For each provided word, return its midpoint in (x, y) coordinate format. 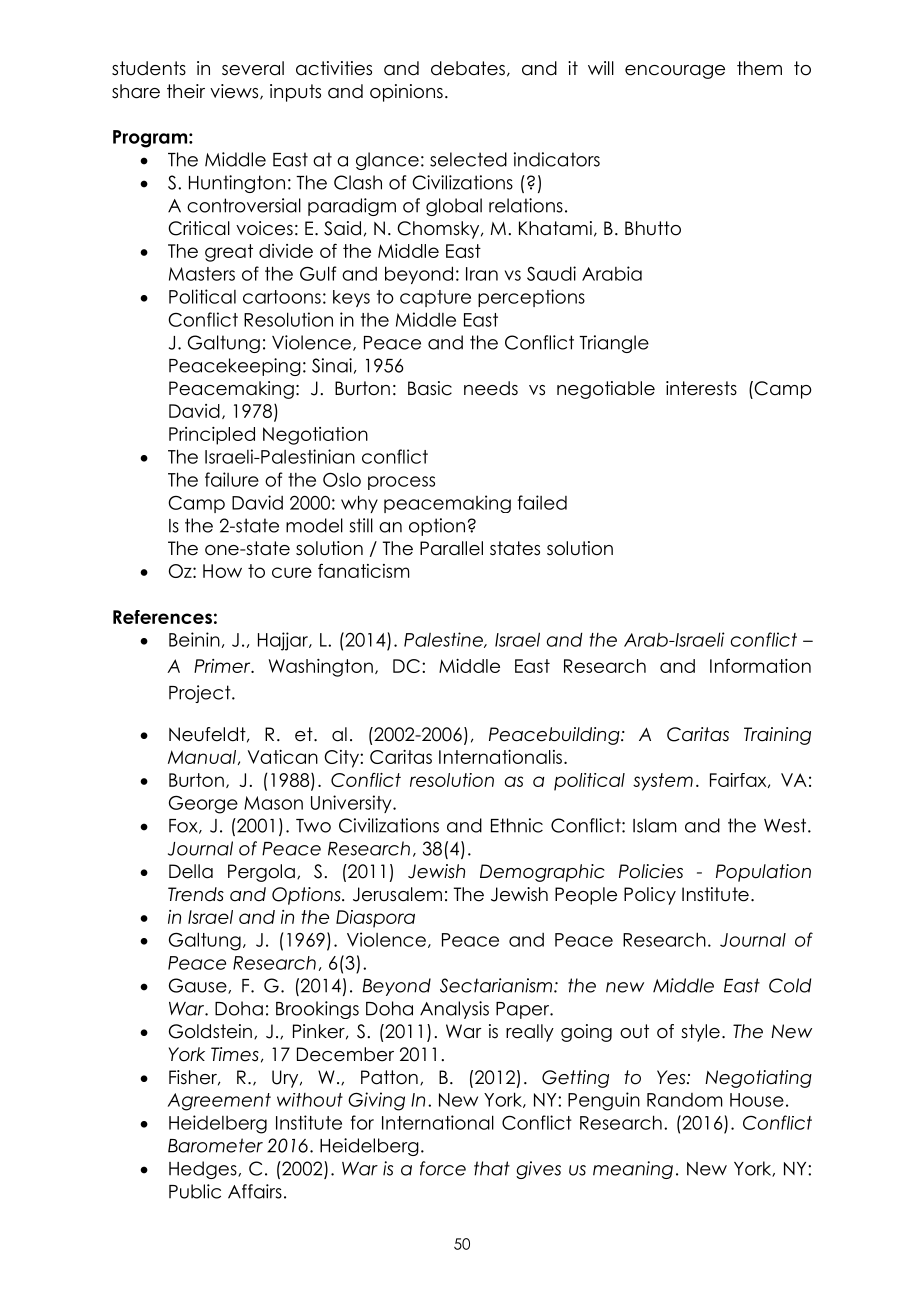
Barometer (215, 1145)
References (162, 617)
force (443, 1168)
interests (701, 388)
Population (763, 873)
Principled (212, 436)
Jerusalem (397, 894)
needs (491, 388)
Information (760, 665)
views (235, 92)
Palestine (444, 640)
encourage (675, 72)
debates (468, 68)
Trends (196, 894)
